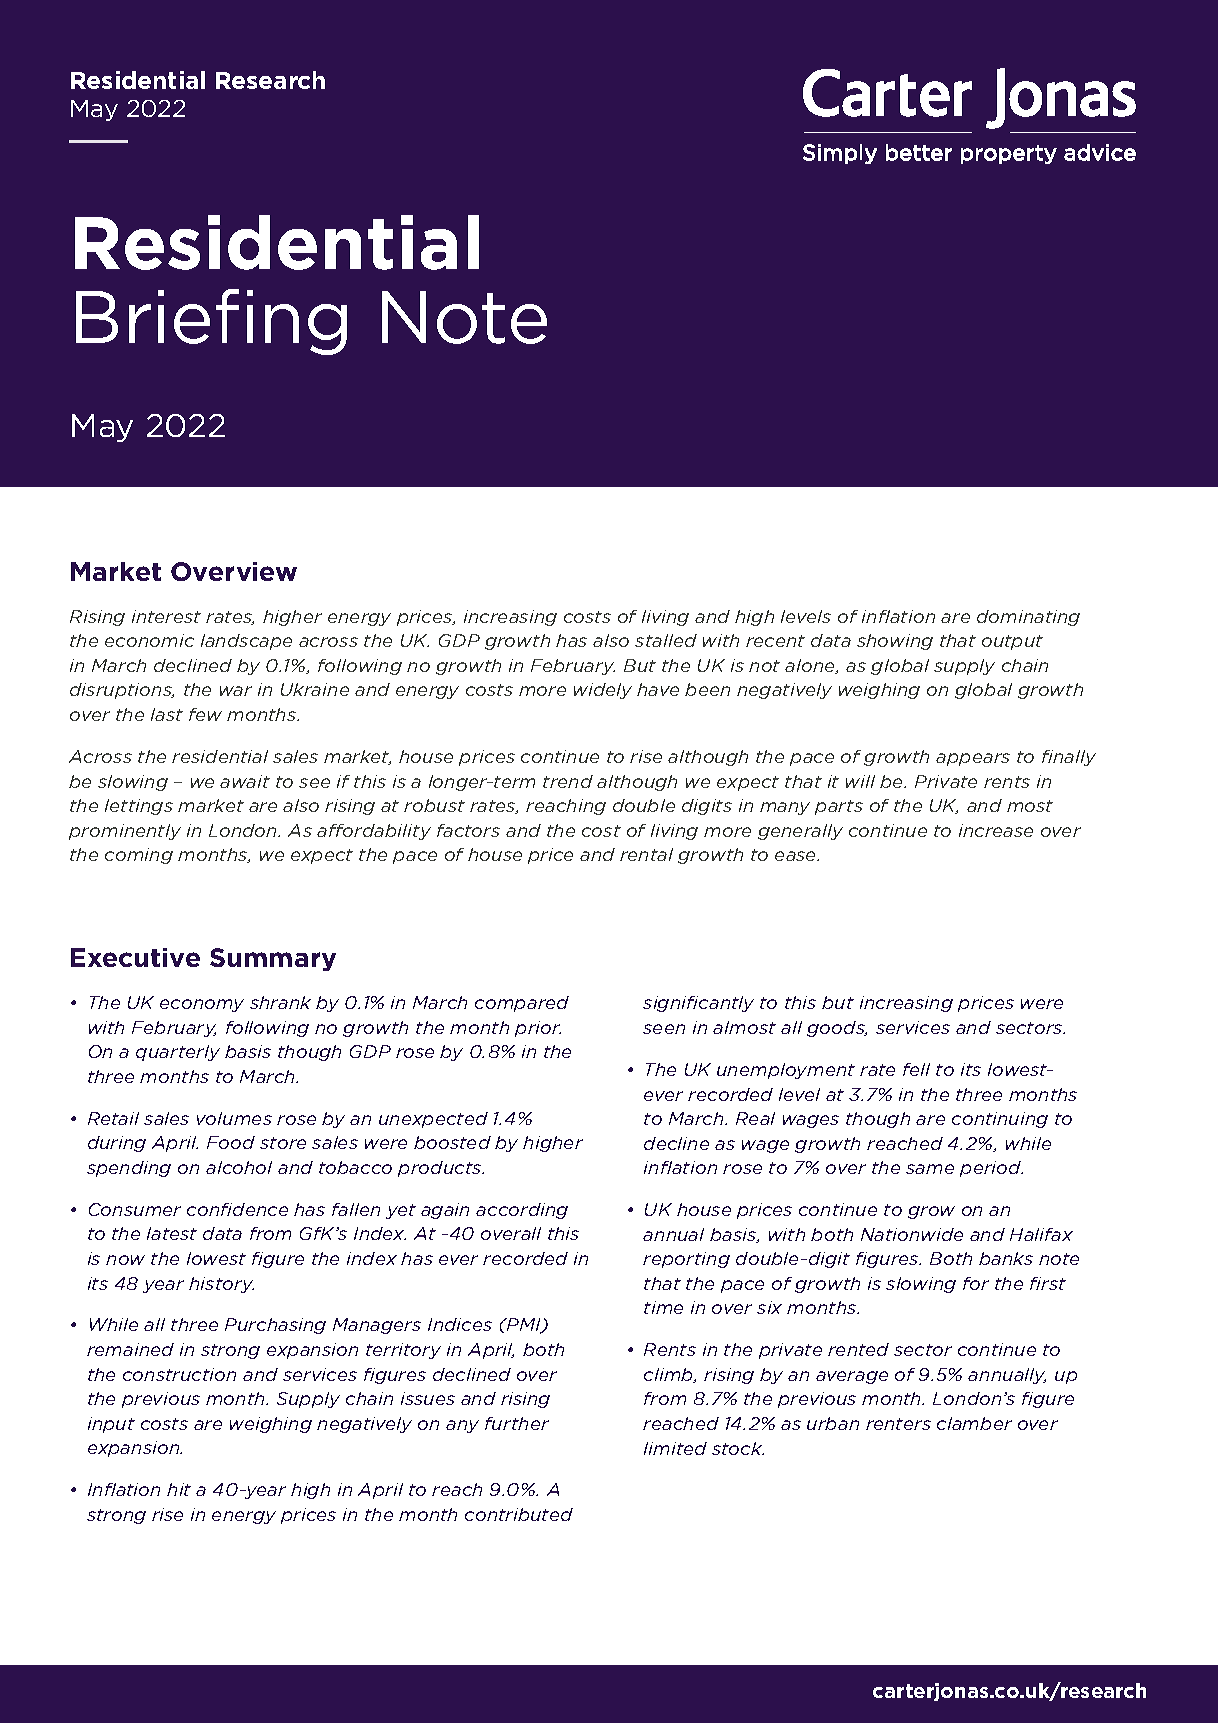 This image has height=1723, width=1218. Describe the element at coordinates (179, 1489) in the image. I see `hit` at that location.
